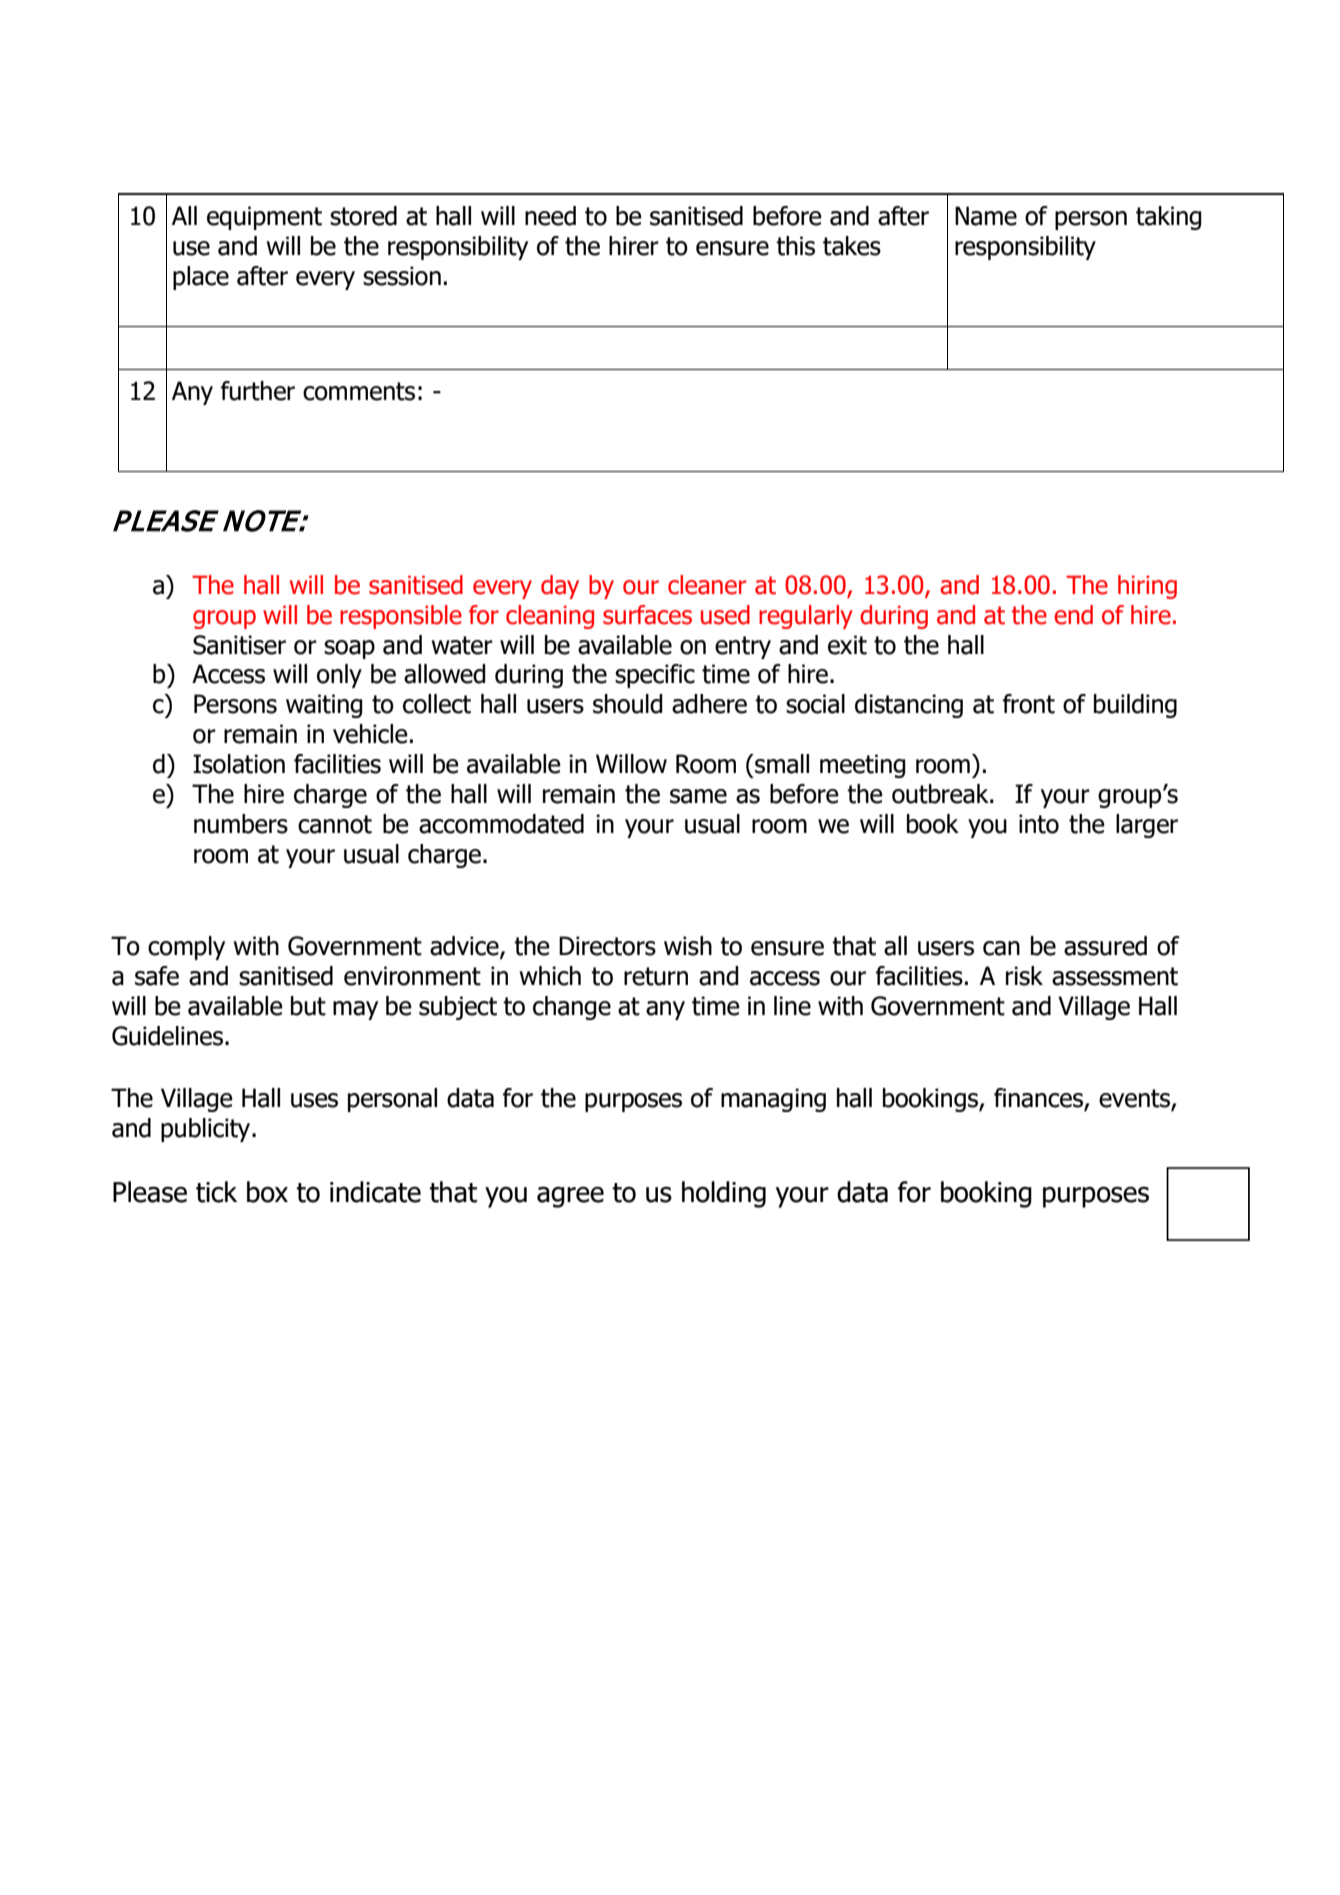 This page has height=1895, width=1340. What do you see at coordinates (1039, 1099) in the page?
I see `finances` at bounding box center [1039, 1099].
